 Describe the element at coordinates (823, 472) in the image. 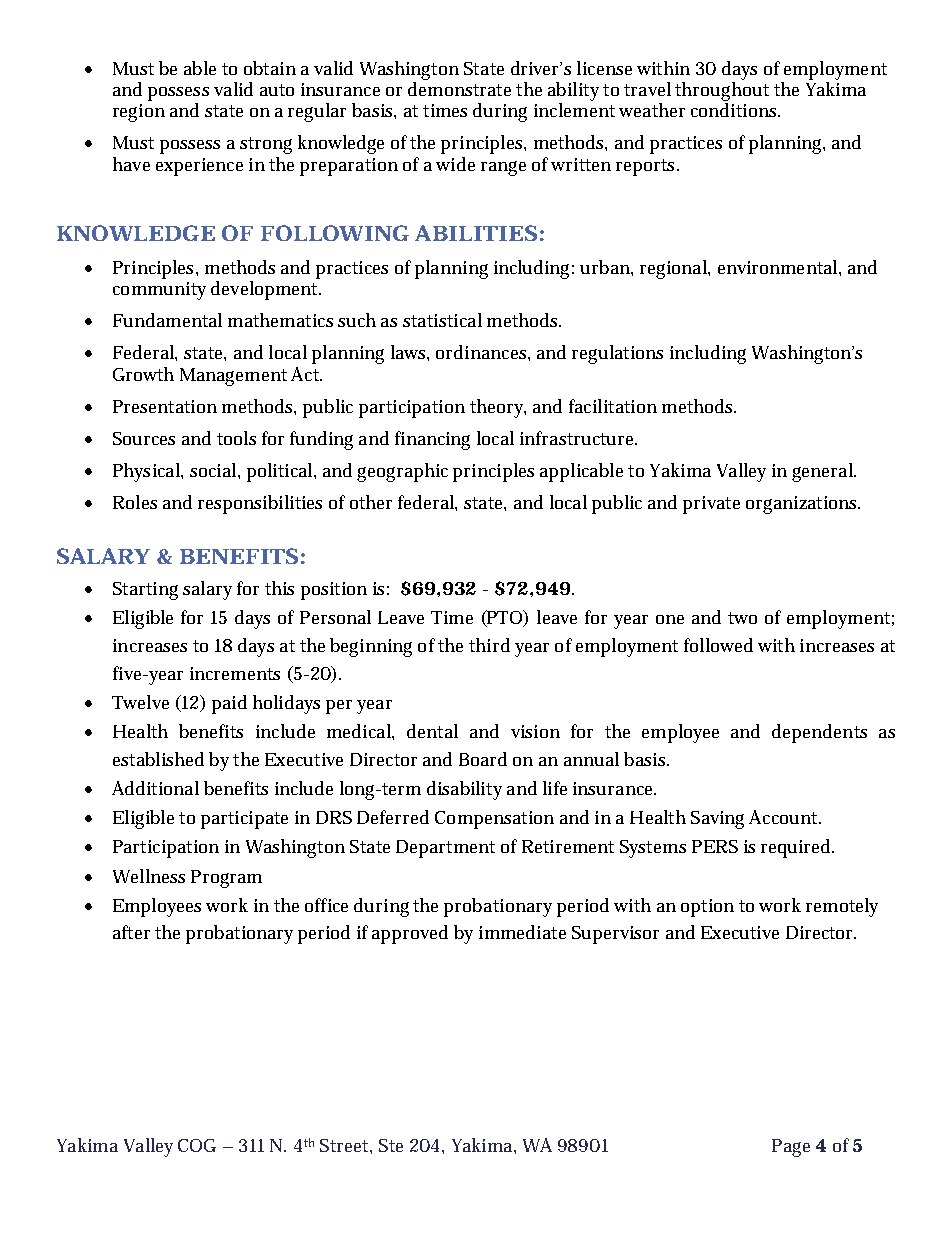

I see `general` at that location.
